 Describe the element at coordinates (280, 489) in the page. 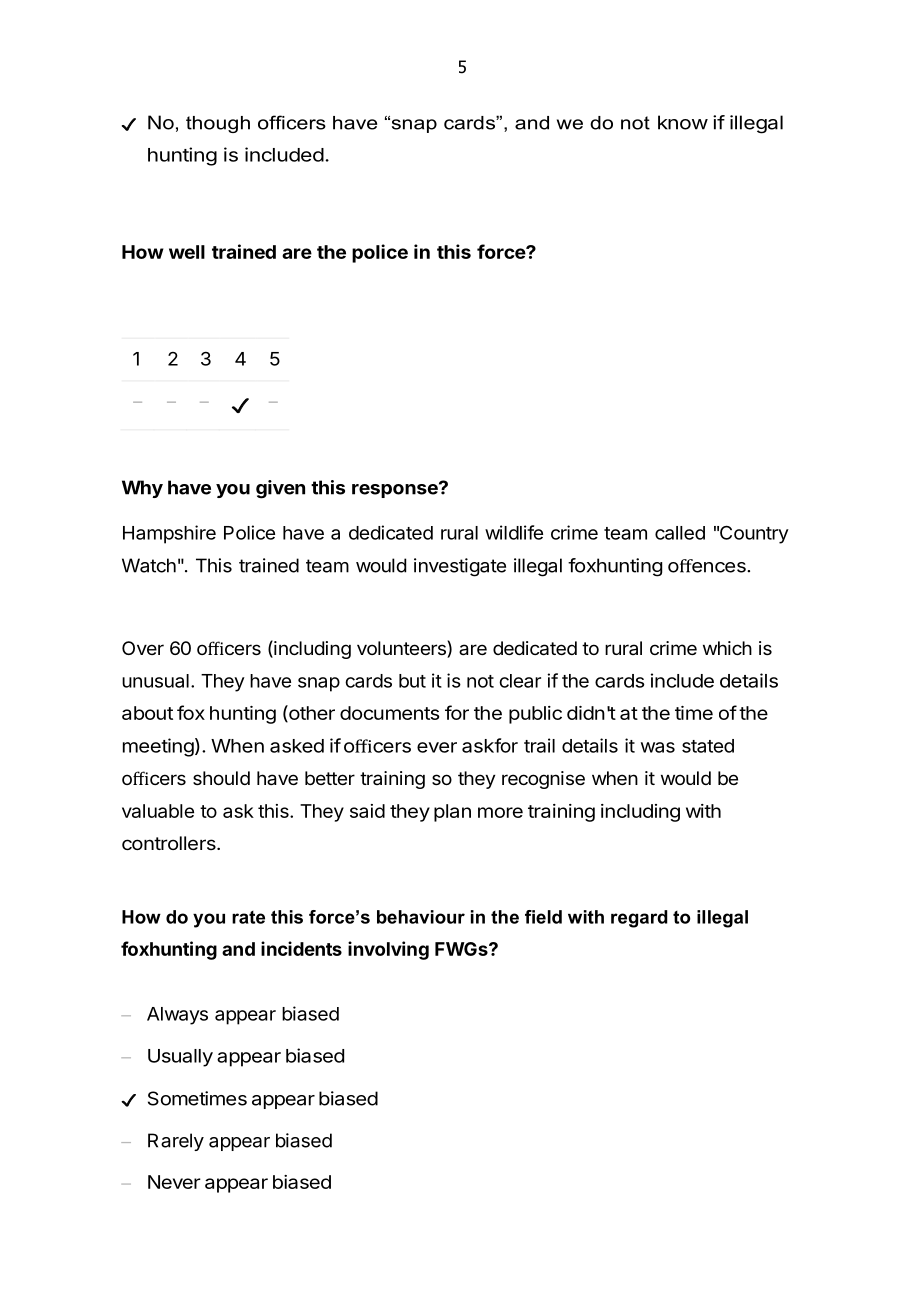

I see `given` at that location.
